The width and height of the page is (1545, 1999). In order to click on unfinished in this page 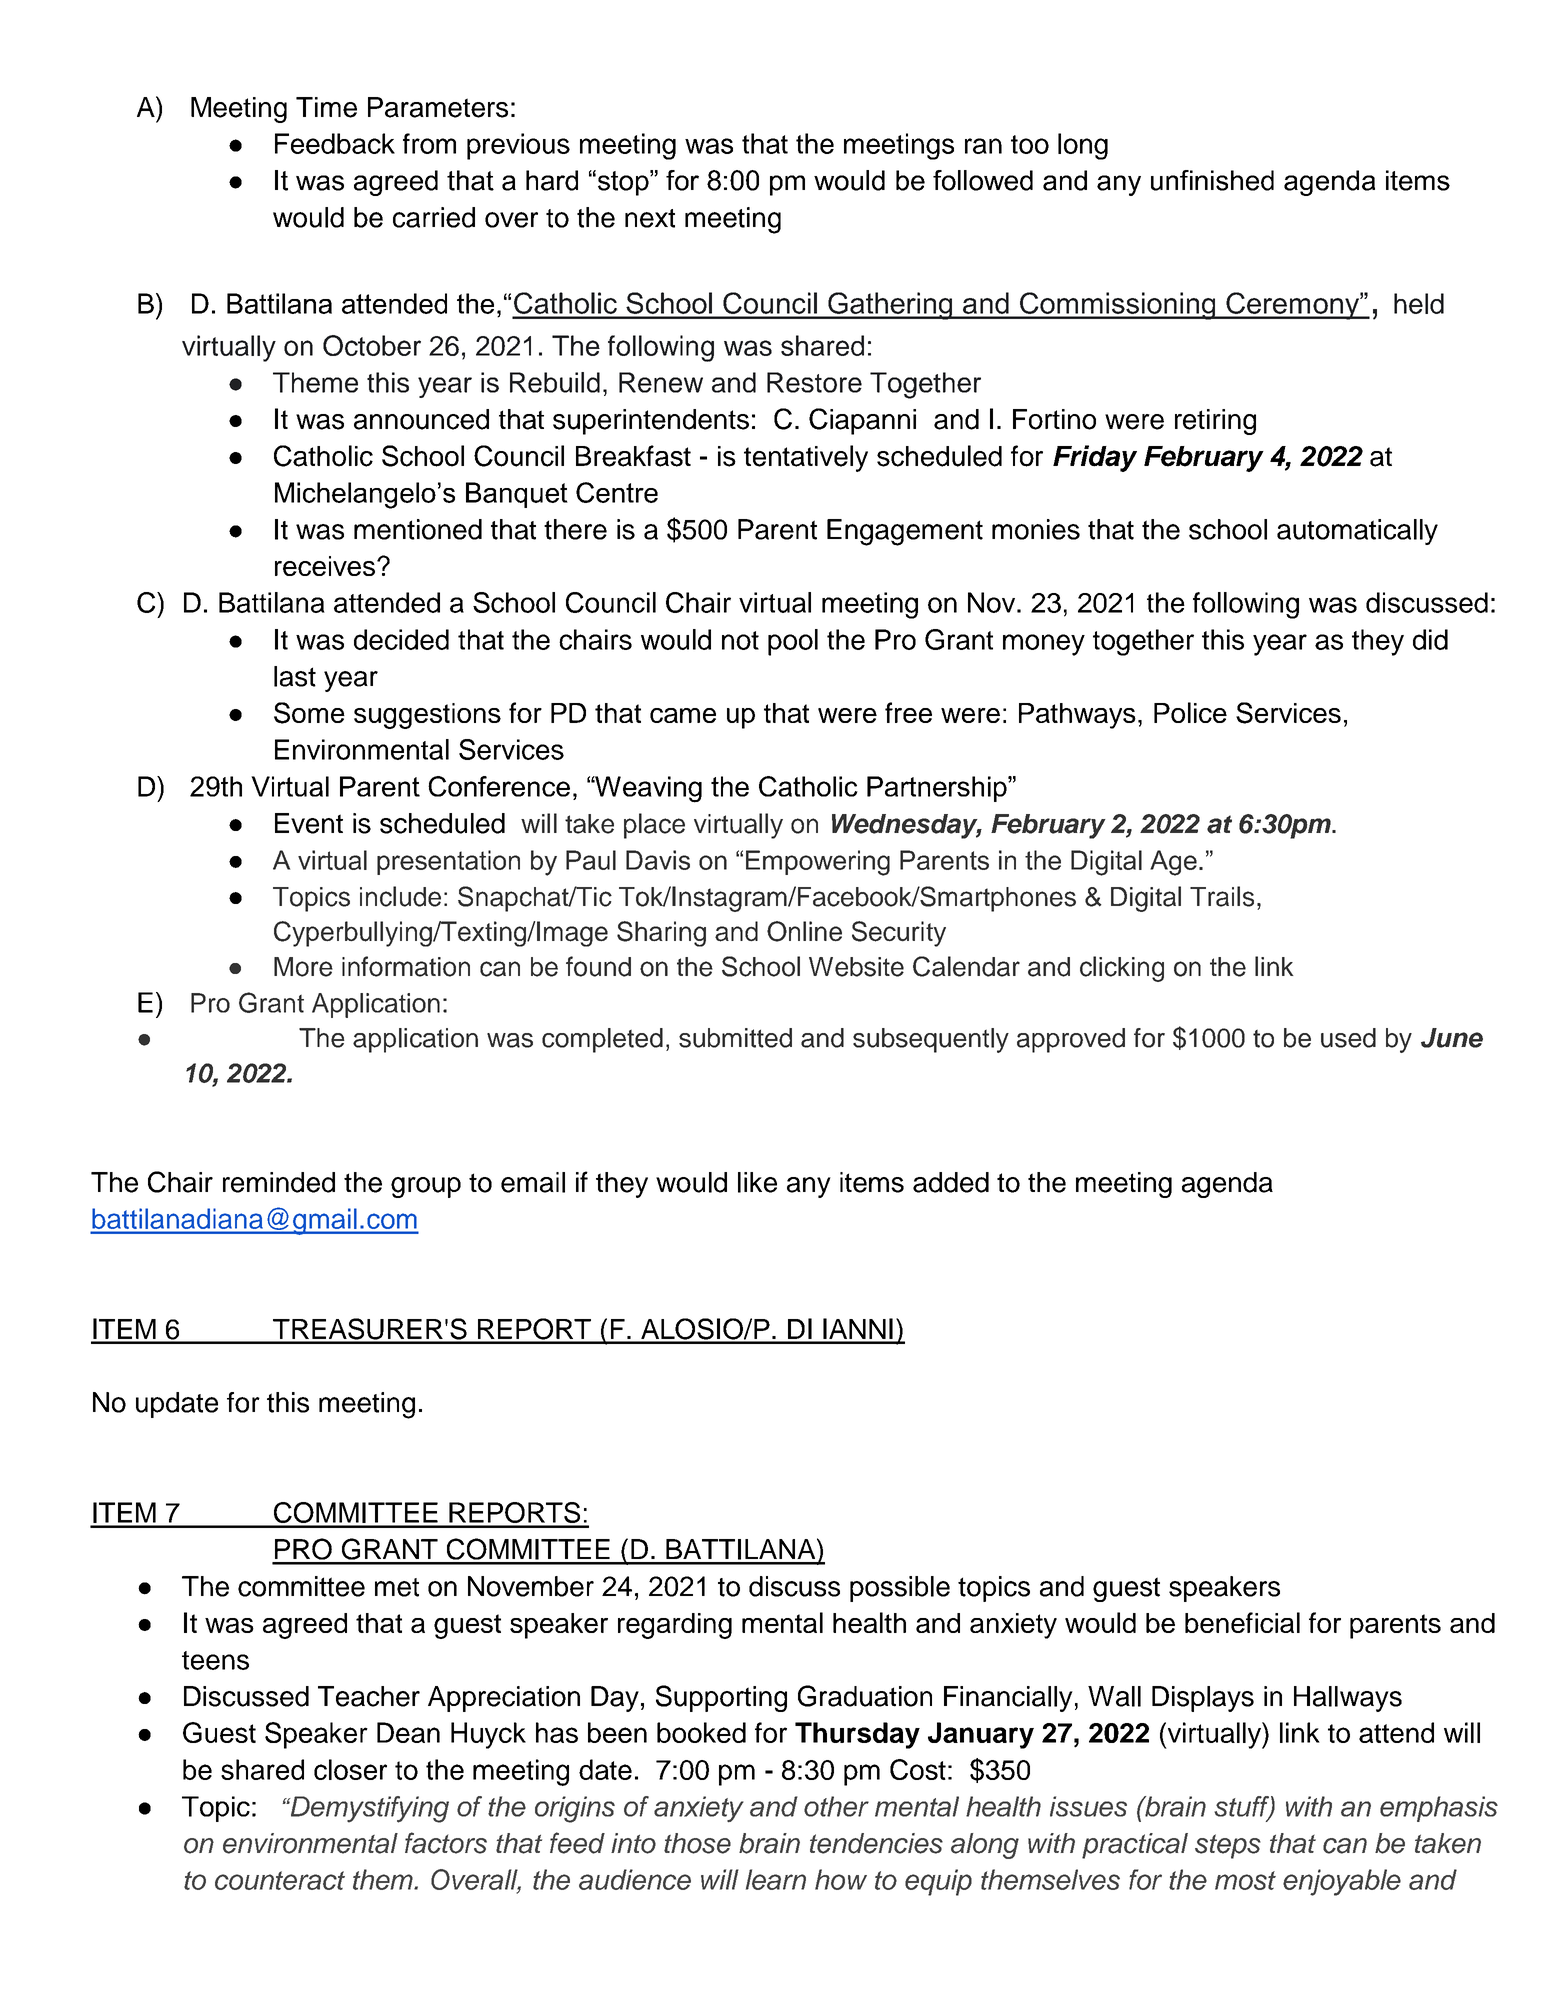, I will do `click(1212, 180)`.
